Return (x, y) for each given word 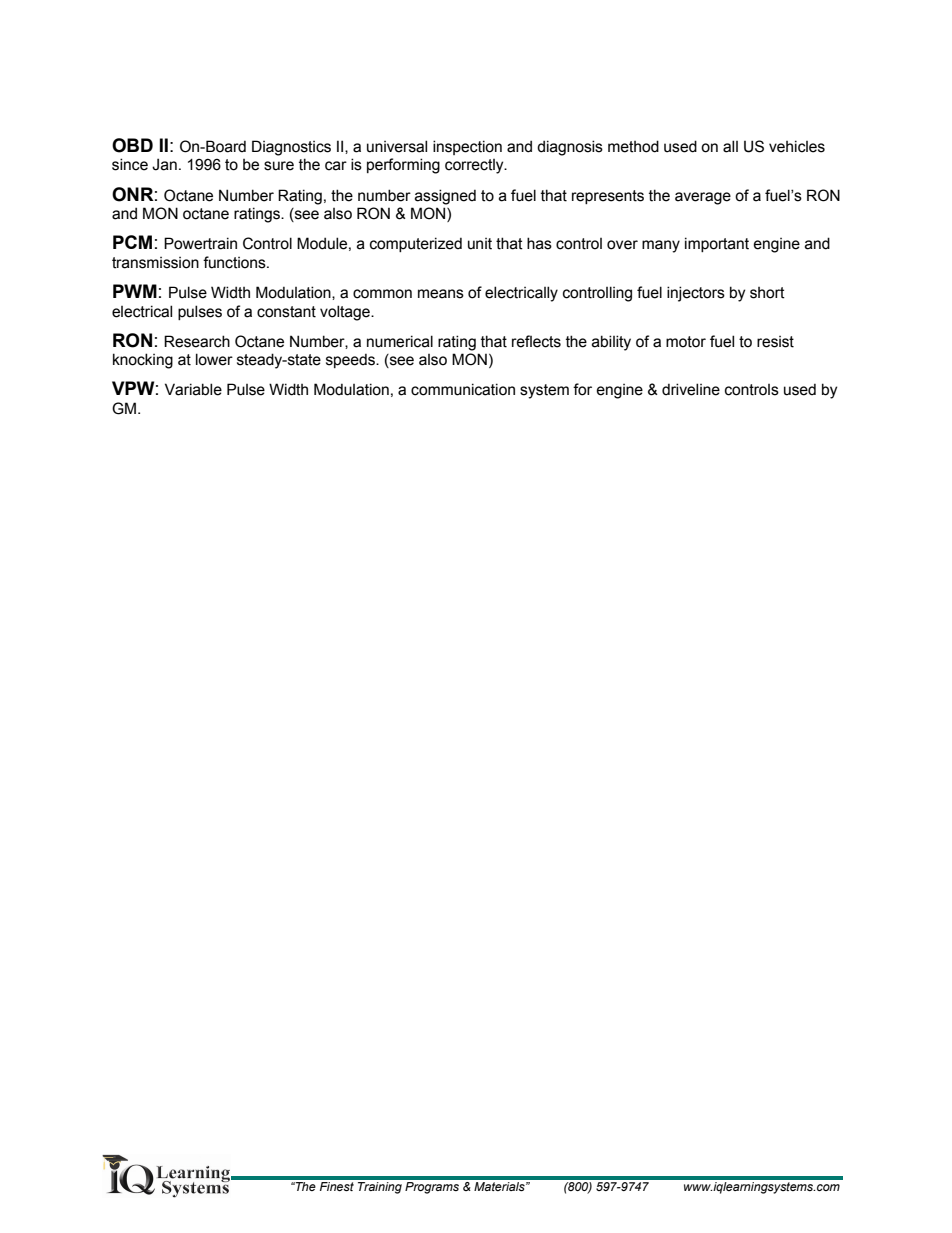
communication (463, 389)
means (441, 294)
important (717, 244)
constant (286, 312)
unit (480, 244)
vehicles (797, 146)
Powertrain (200, 243)
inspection (467, 147)
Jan (164, 164)
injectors (696, 294)
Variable (193, 389)
